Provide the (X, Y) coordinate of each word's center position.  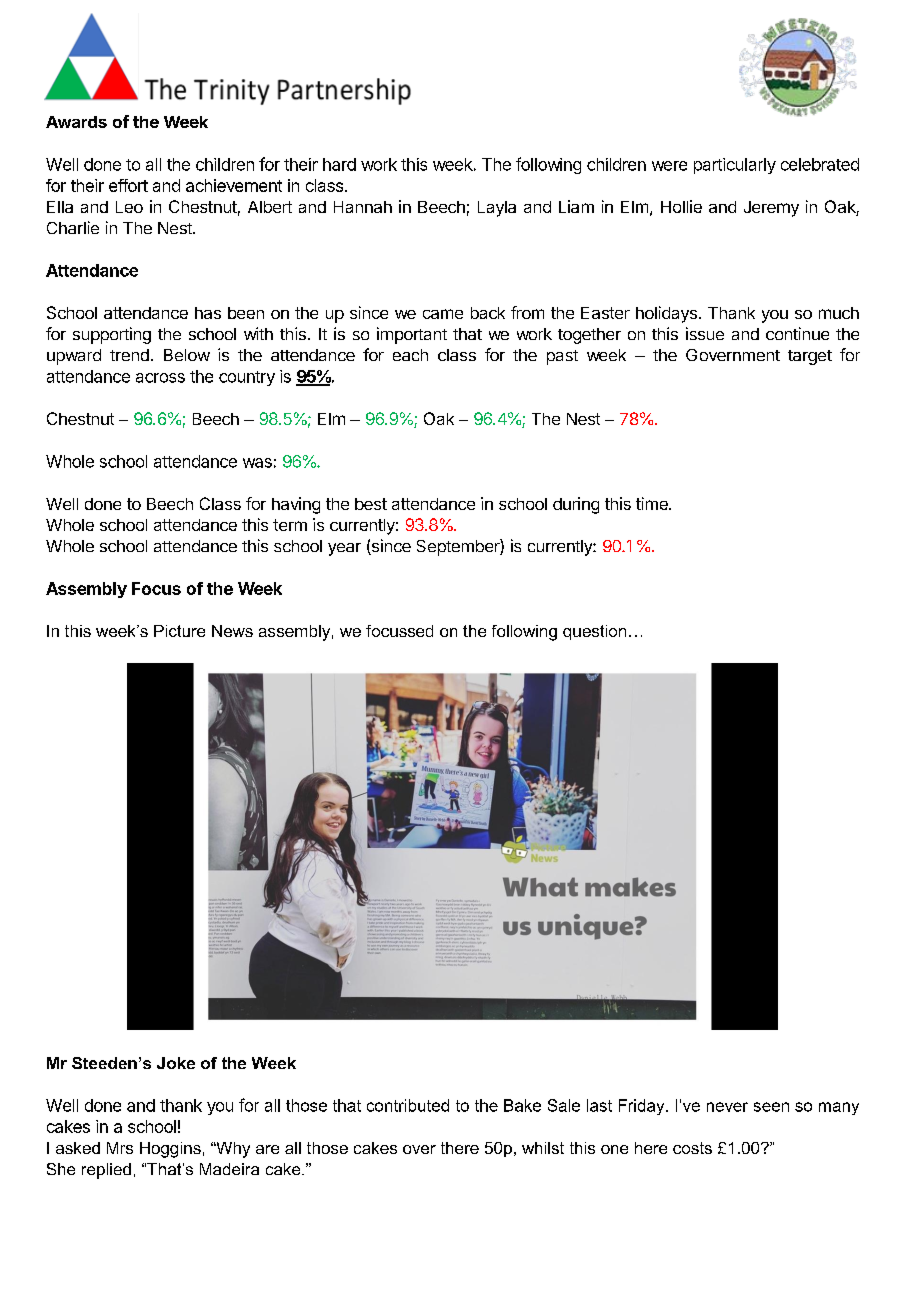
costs (692, 1148)
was (257, 463)
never (727, 1107)
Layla (497, 209)
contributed (408, 1105)
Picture (179, 631)
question (594, 632)
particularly (735, 166)
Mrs (120, 1148)
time (653, 503)
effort (128, 185)
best (371, 504)
